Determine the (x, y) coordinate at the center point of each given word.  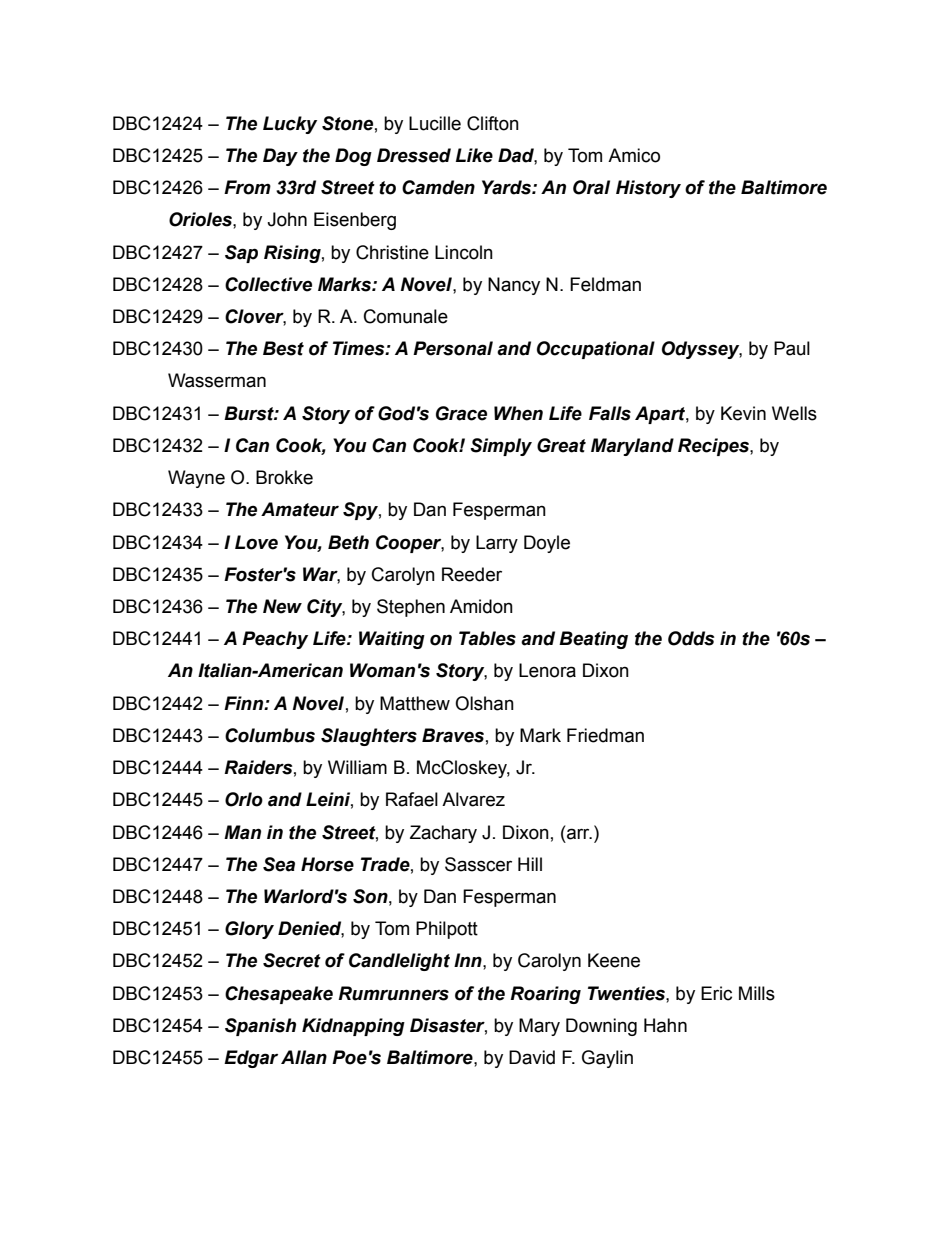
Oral (591, 187)
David (532, 1057)
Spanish (260, 1027)
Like (474, 155)
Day (280, 157)
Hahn (665, 1025)
